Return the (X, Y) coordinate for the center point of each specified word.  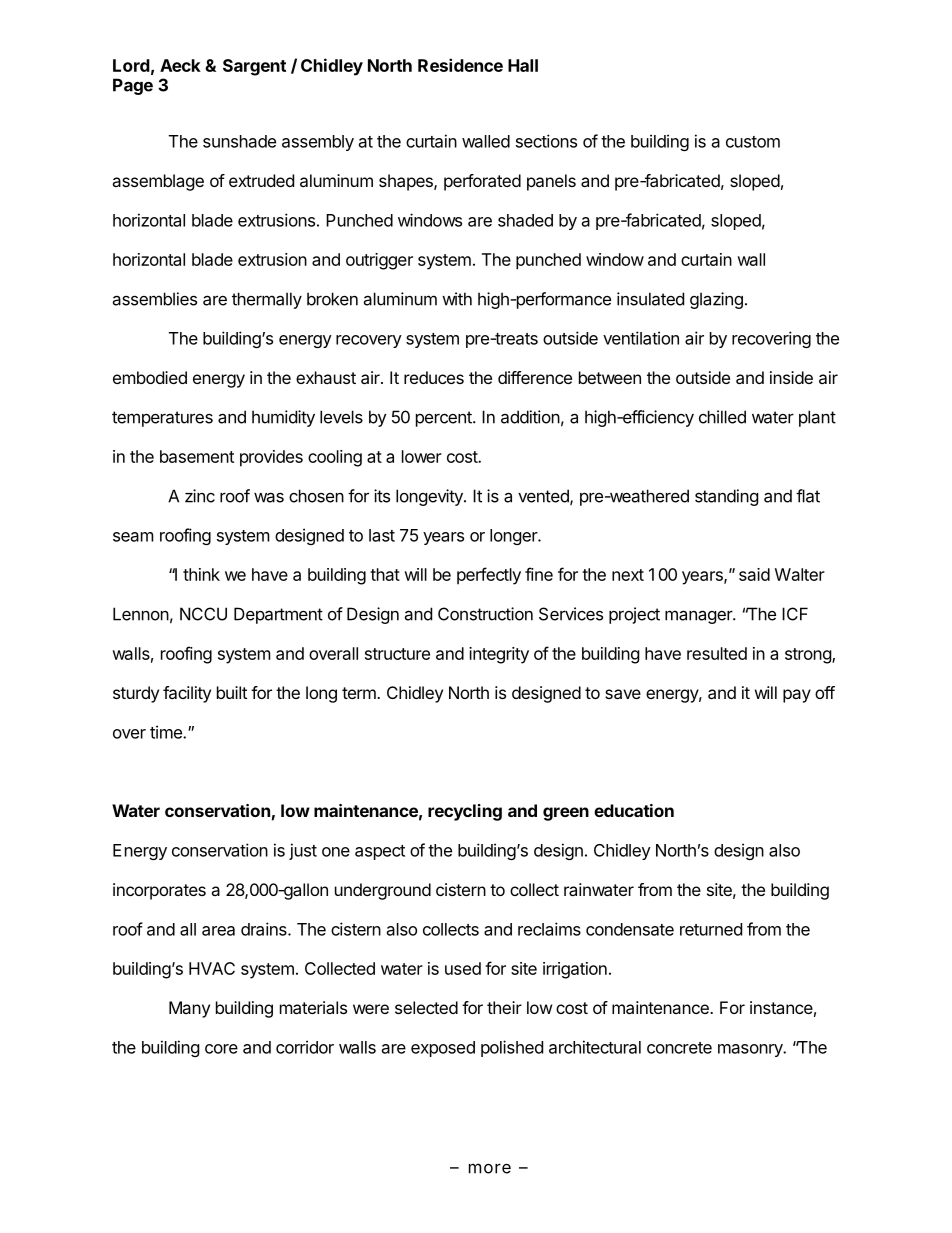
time (167, 732)
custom (753, 142)
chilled (722, 417)
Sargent (254, 67)
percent (445, 419)
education (634, 810)
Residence (460, 65)
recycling (465, 812)
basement (197, 456)
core (221, 1049)
